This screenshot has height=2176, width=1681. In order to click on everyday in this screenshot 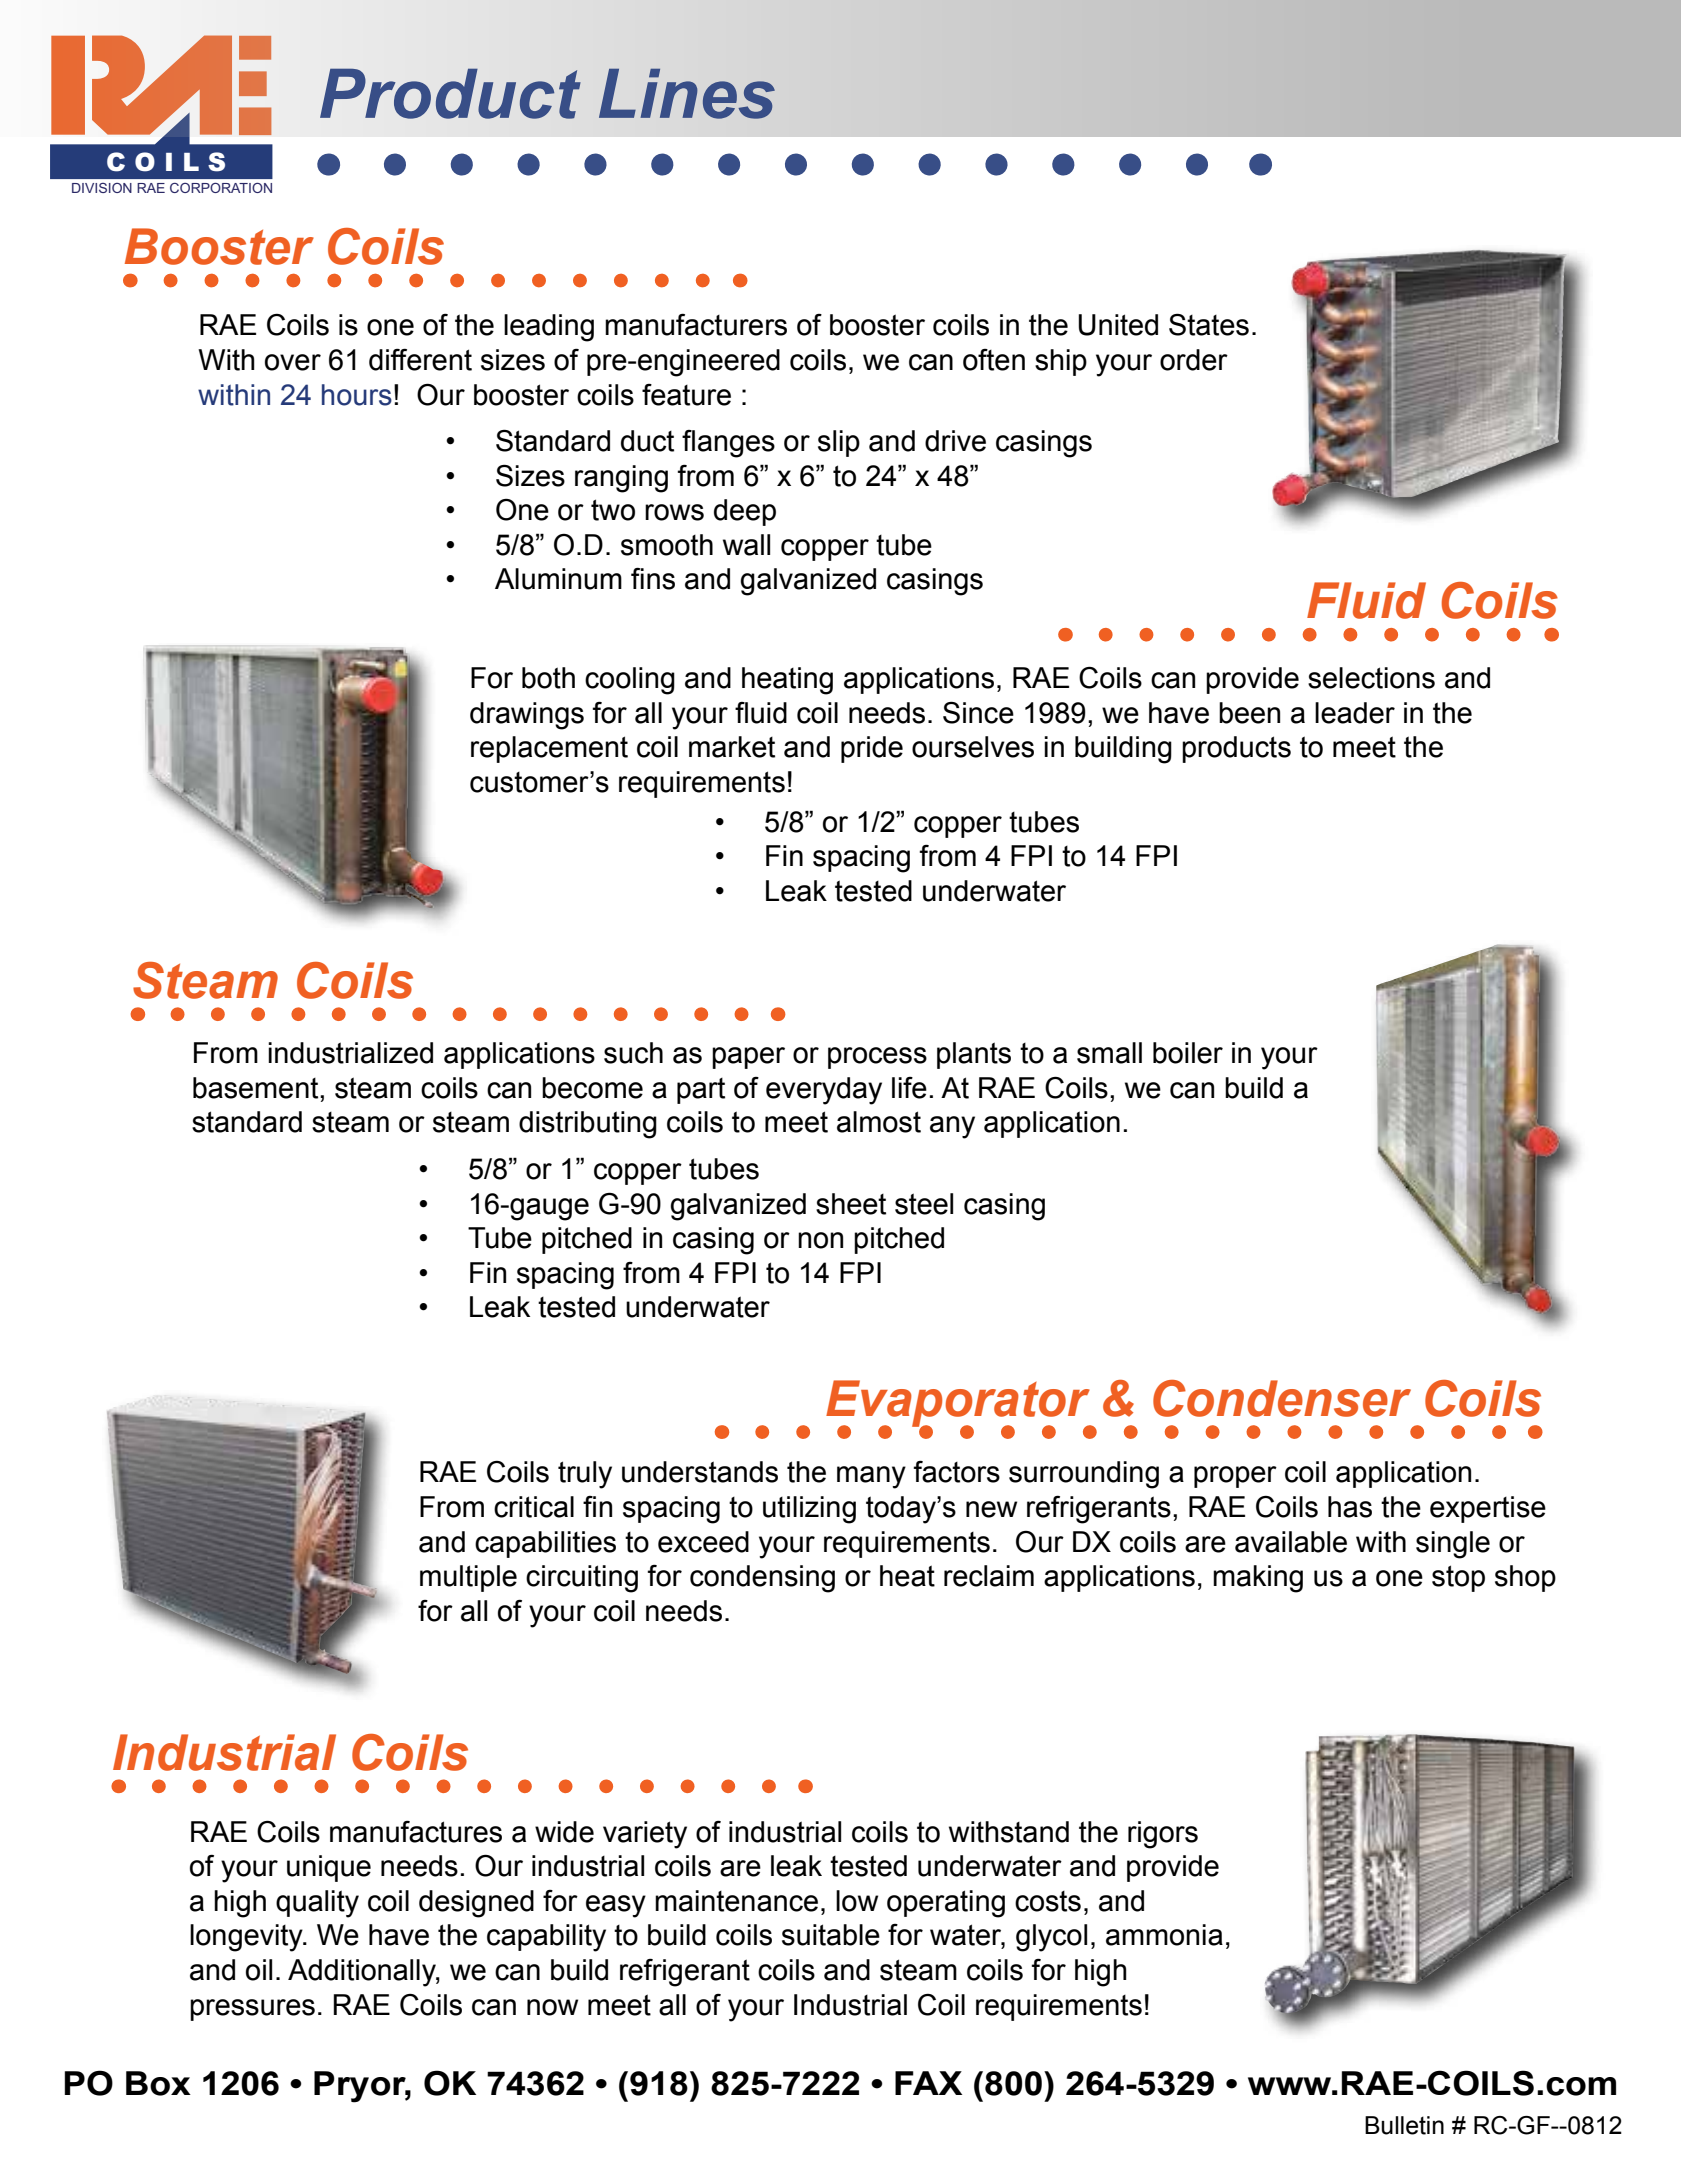, I will do `click(824, 1091)`.
